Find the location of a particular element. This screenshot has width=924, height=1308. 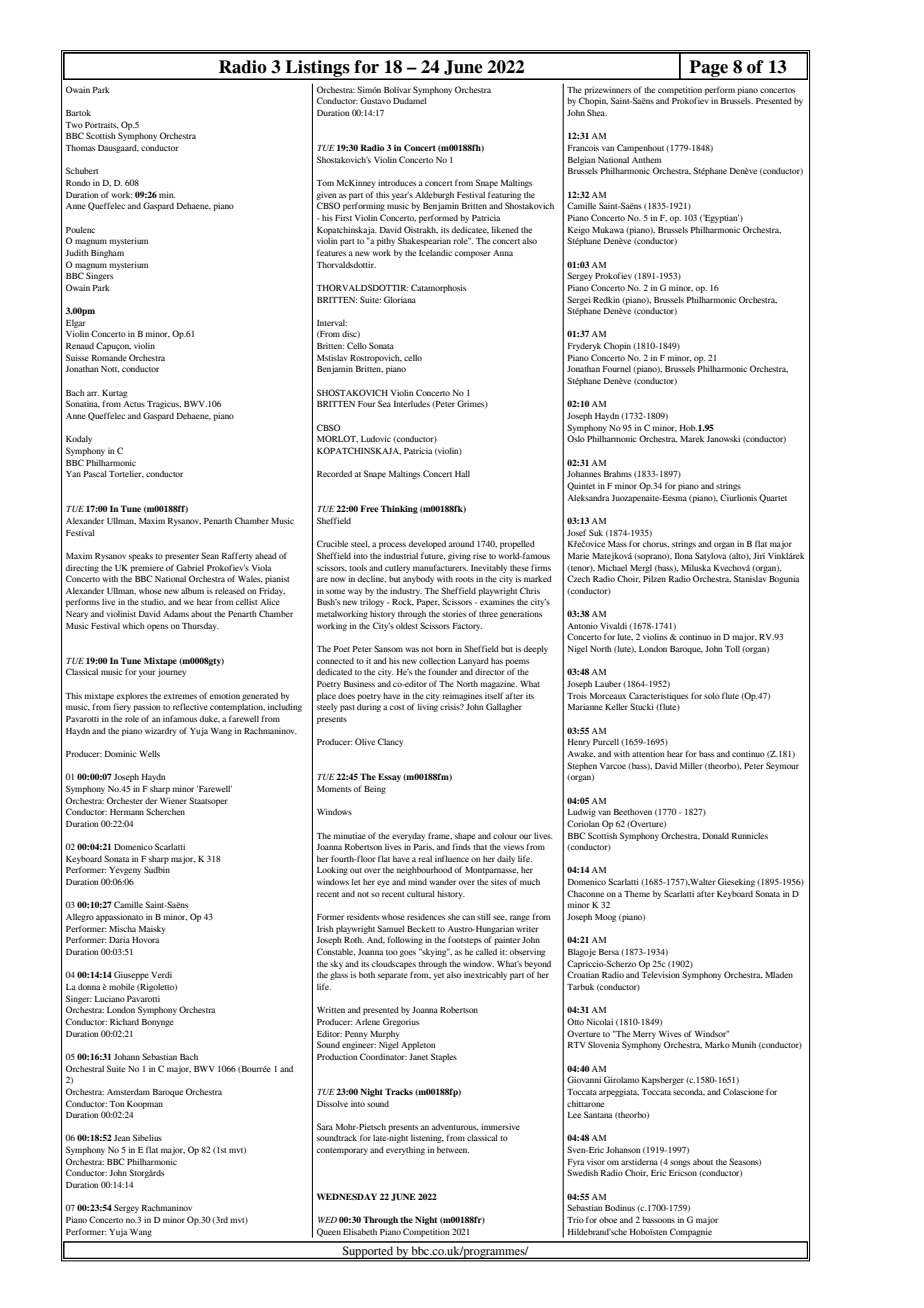

Pascal is located at coordinates (95, 473).
